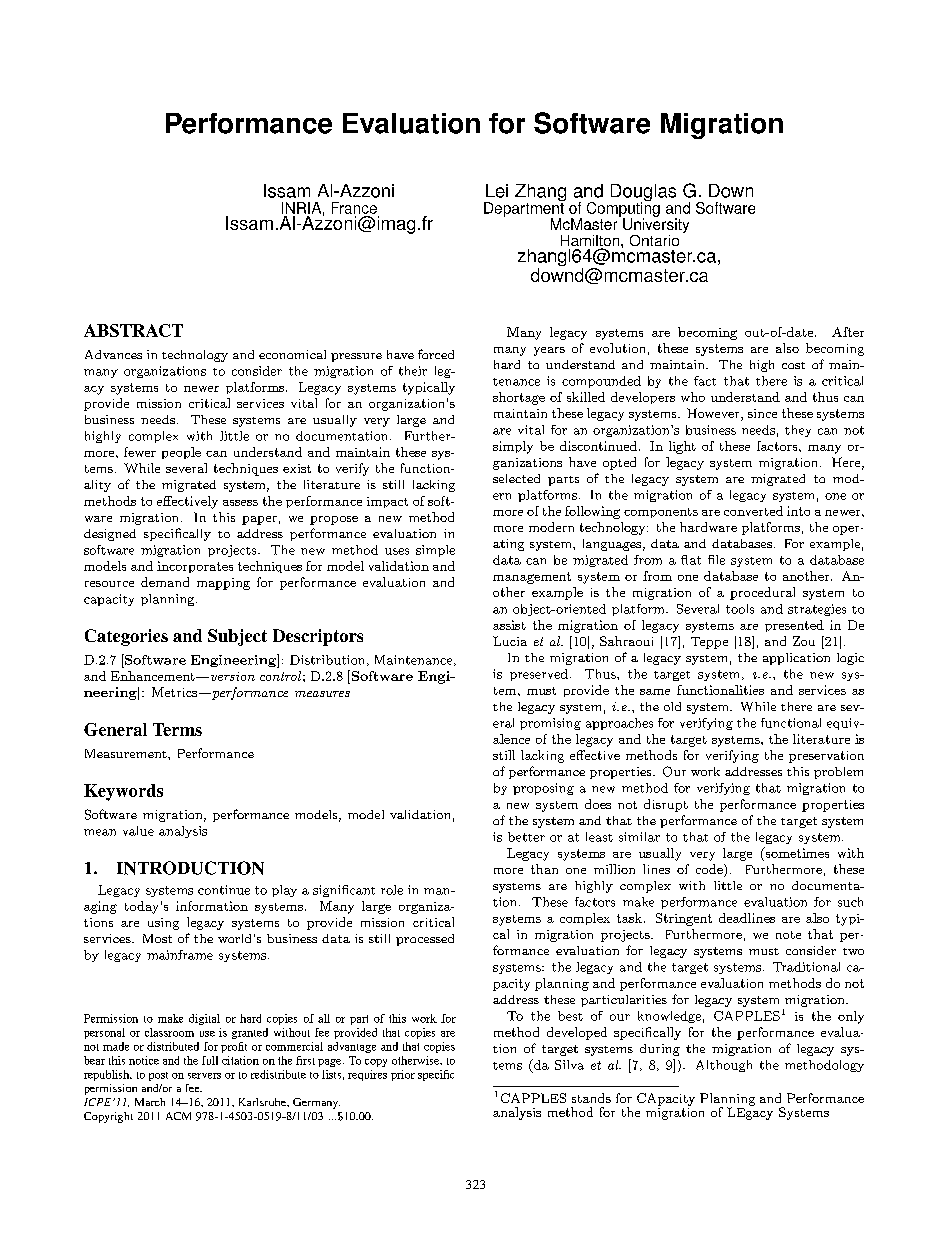 The width and height of the screenshot is (952, 1233). Describe the element at coordinates (354, 208) in the screenshot. I see `France` at that location.
